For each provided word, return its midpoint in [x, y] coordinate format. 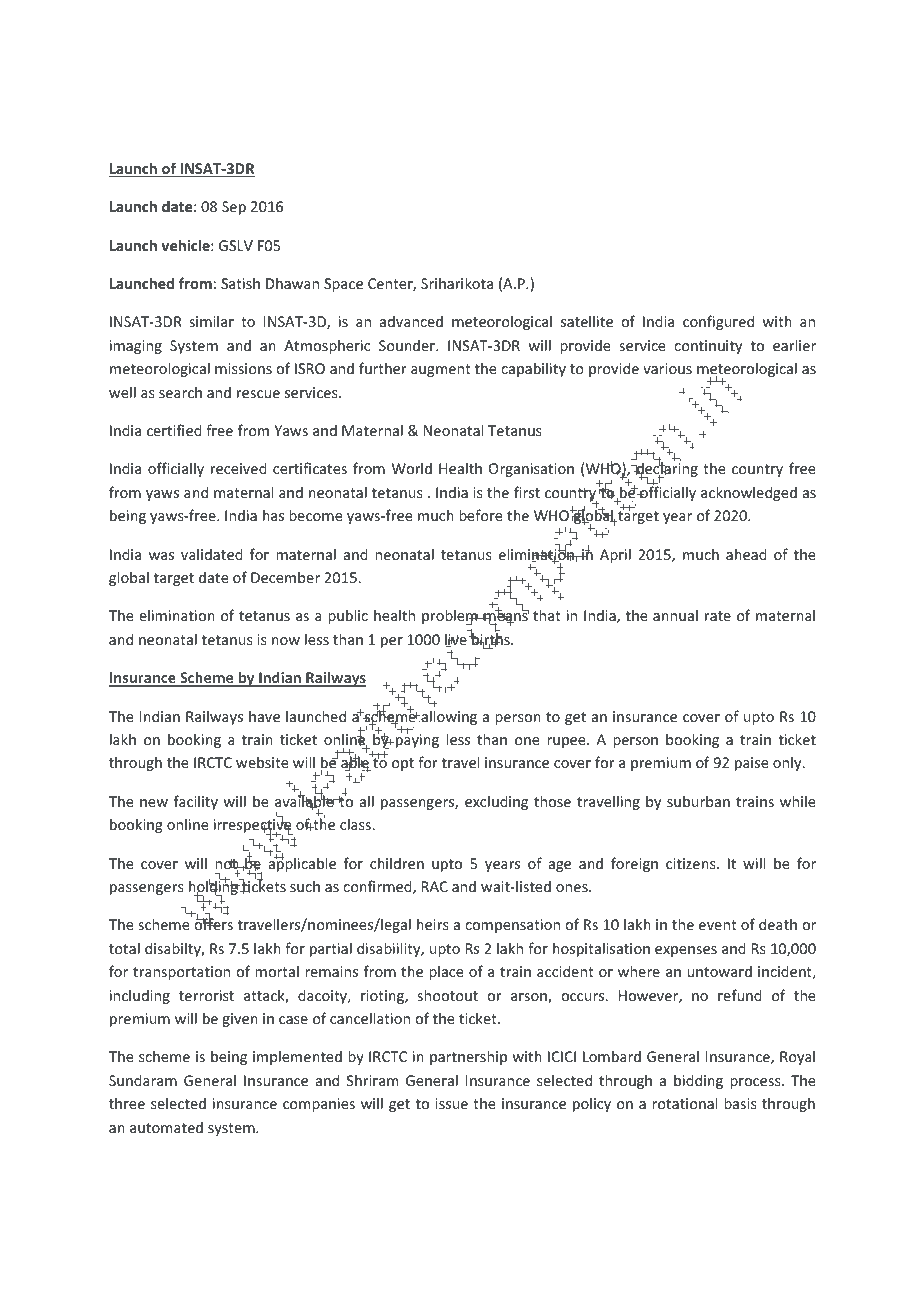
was [161, 556]
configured [718, 322]
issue [451, 1103]
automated [166, 1127]
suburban [698, 801]
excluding [496, 802]
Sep [234, 208]
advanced [411, 321]
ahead [746, 554]
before [481, 515]
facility [196, 802]
